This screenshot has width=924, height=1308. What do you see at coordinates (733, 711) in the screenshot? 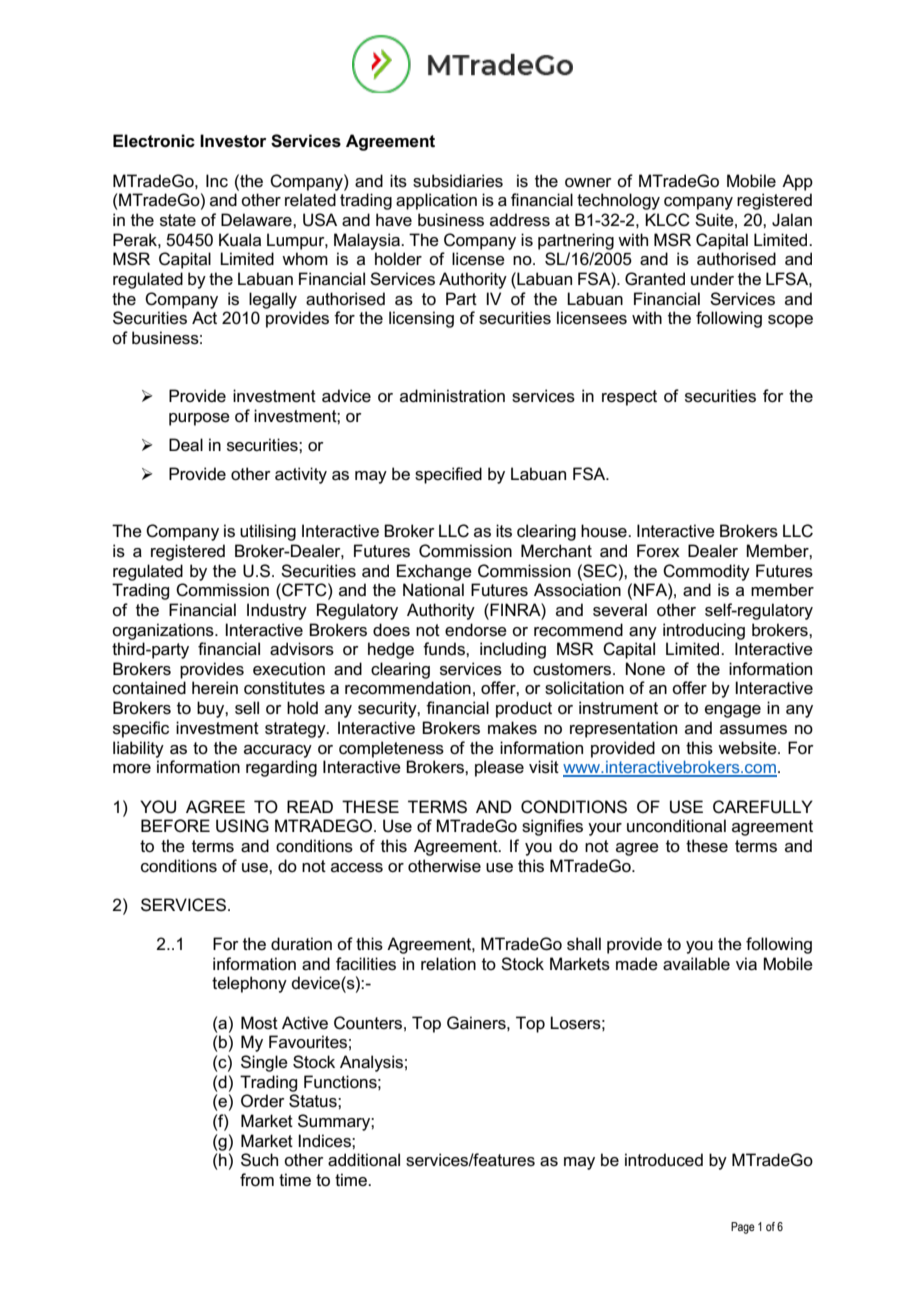
I see `engage` at bounding box center [733, 711].
